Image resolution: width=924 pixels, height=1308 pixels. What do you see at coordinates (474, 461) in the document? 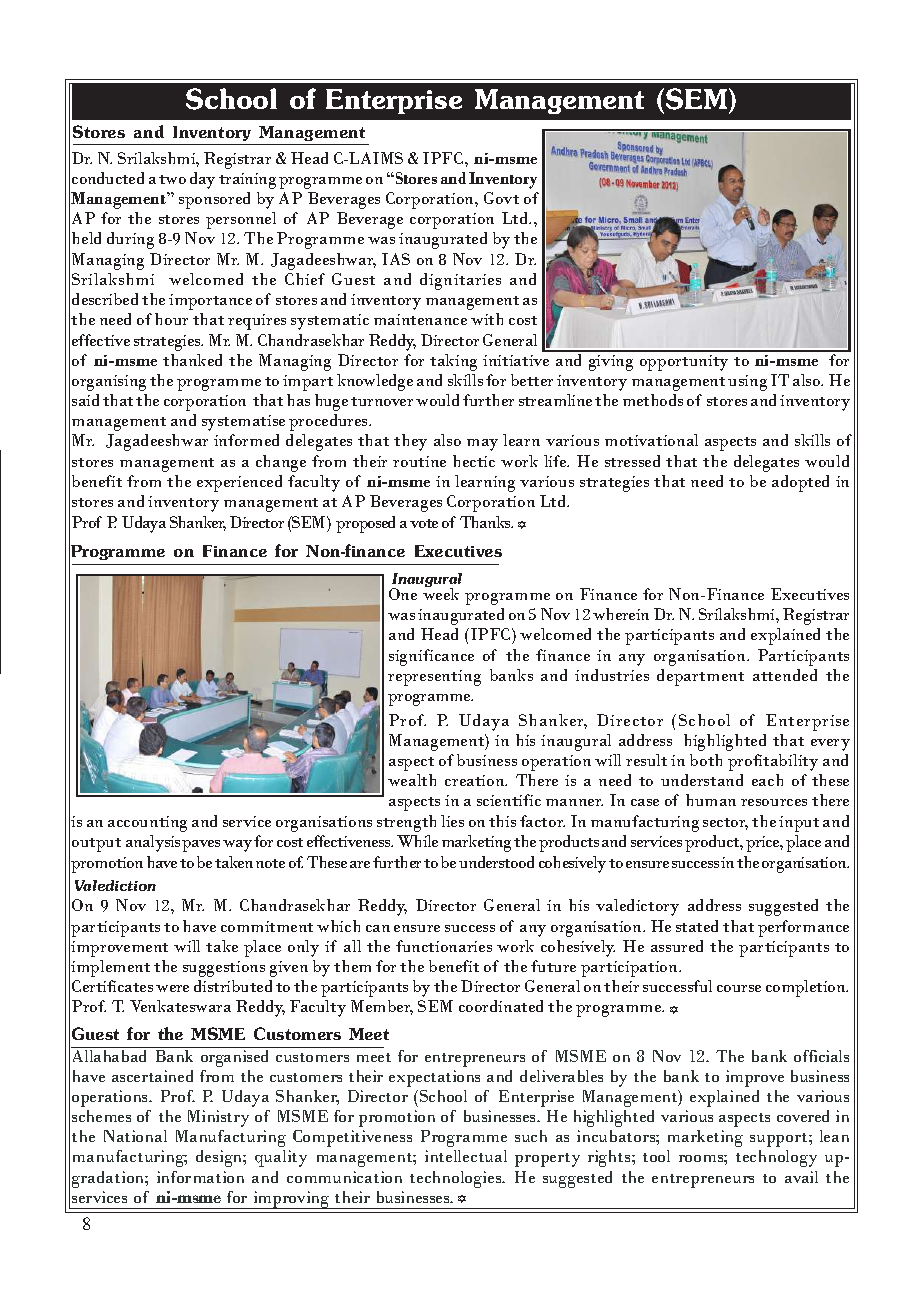
I see `hectic` at bounding box center [474, 461].
